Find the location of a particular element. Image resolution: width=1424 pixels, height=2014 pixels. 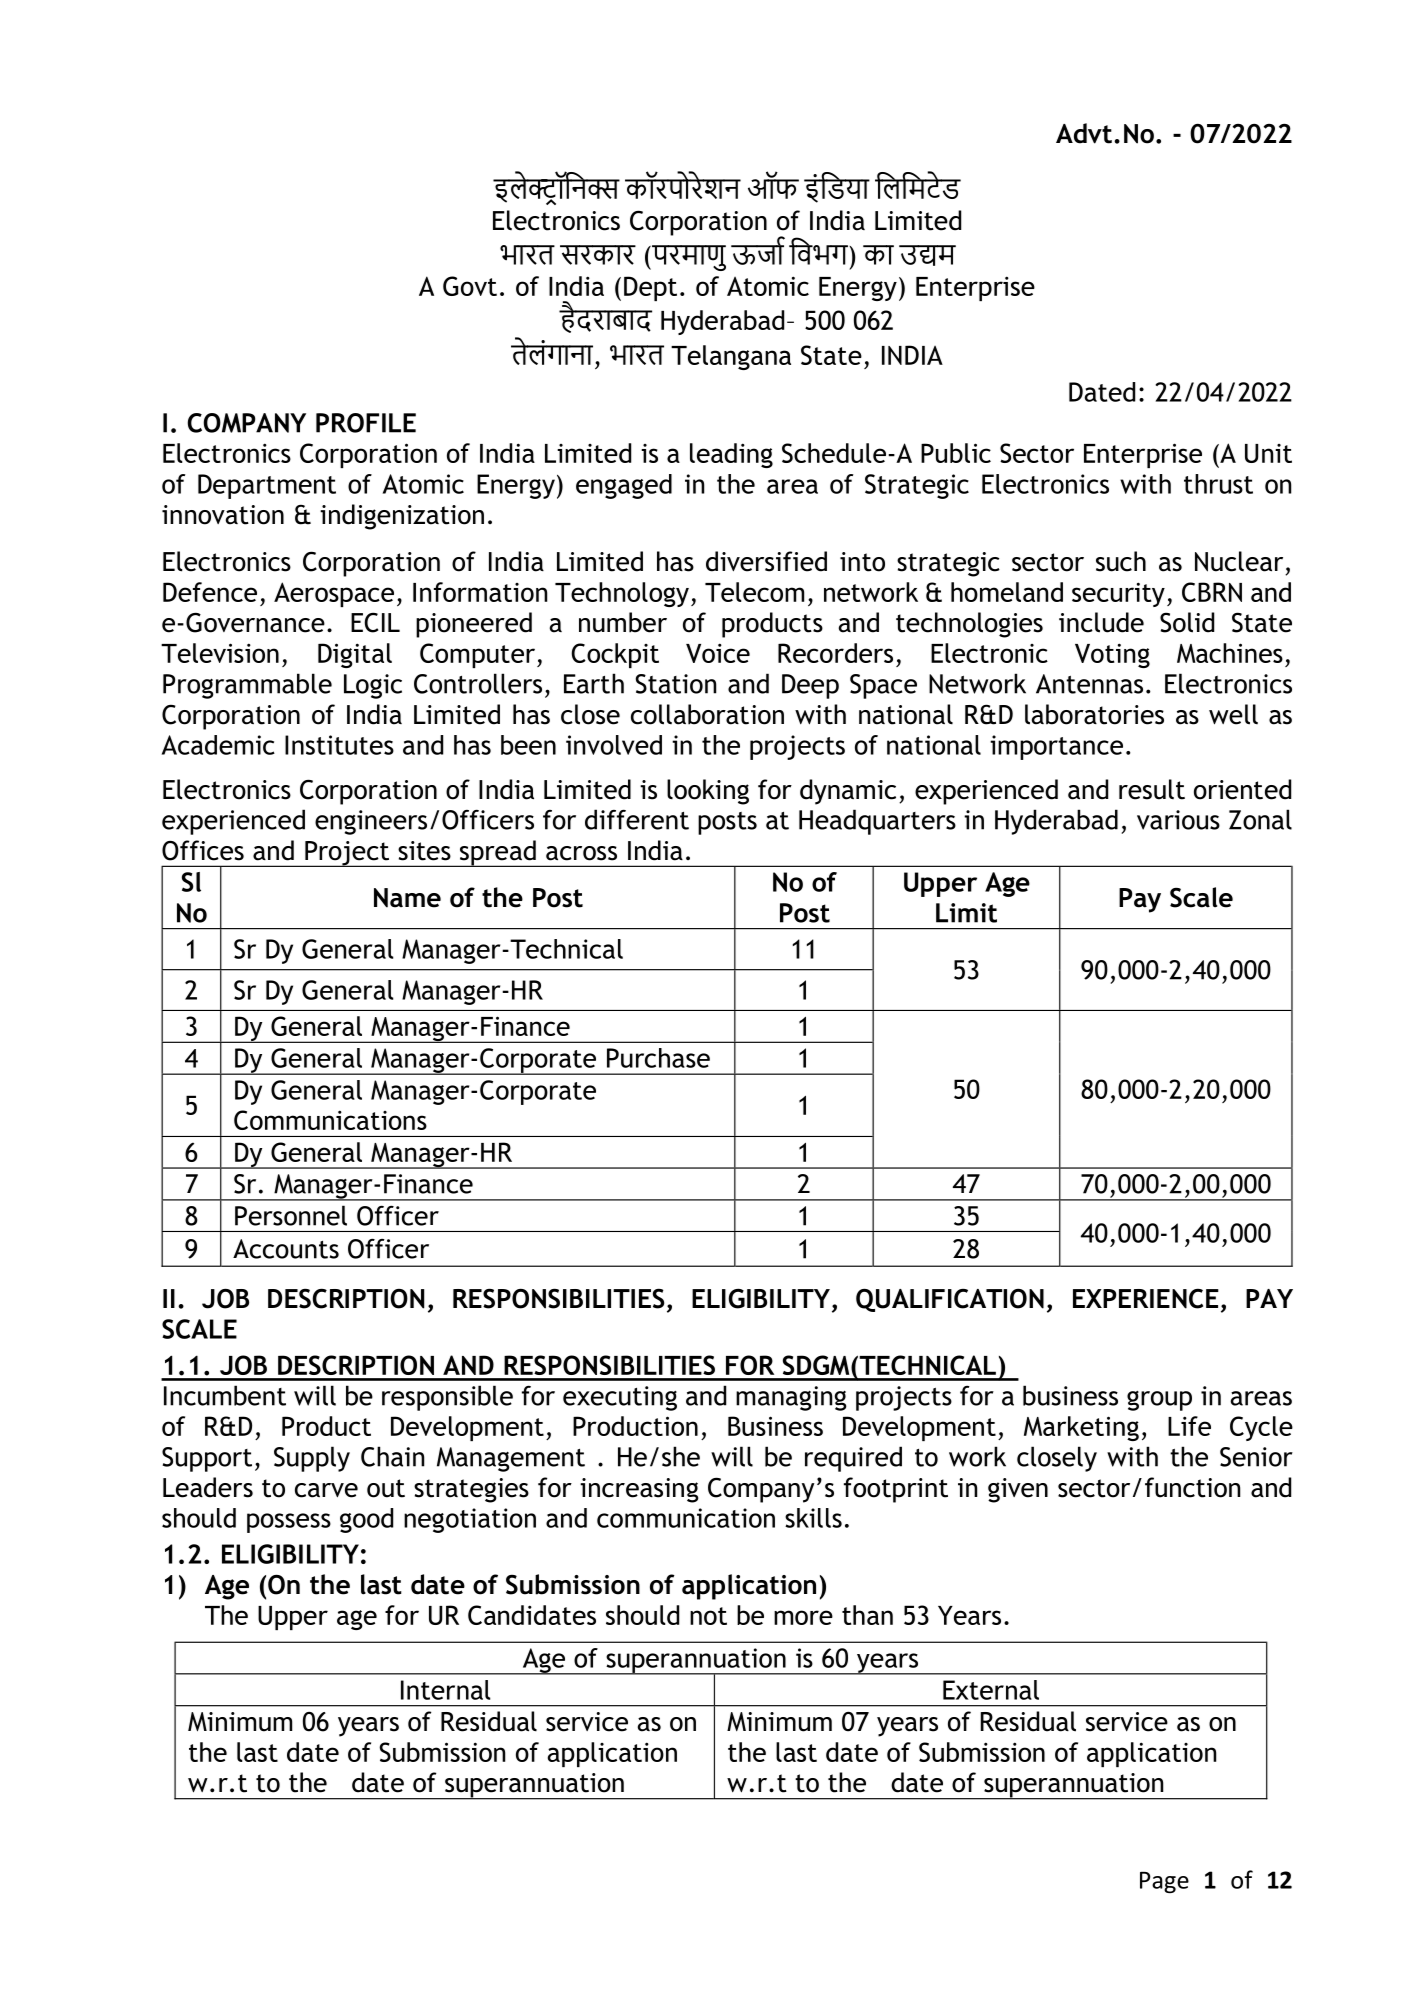

Life is located at coordinates (1189, 1426).
